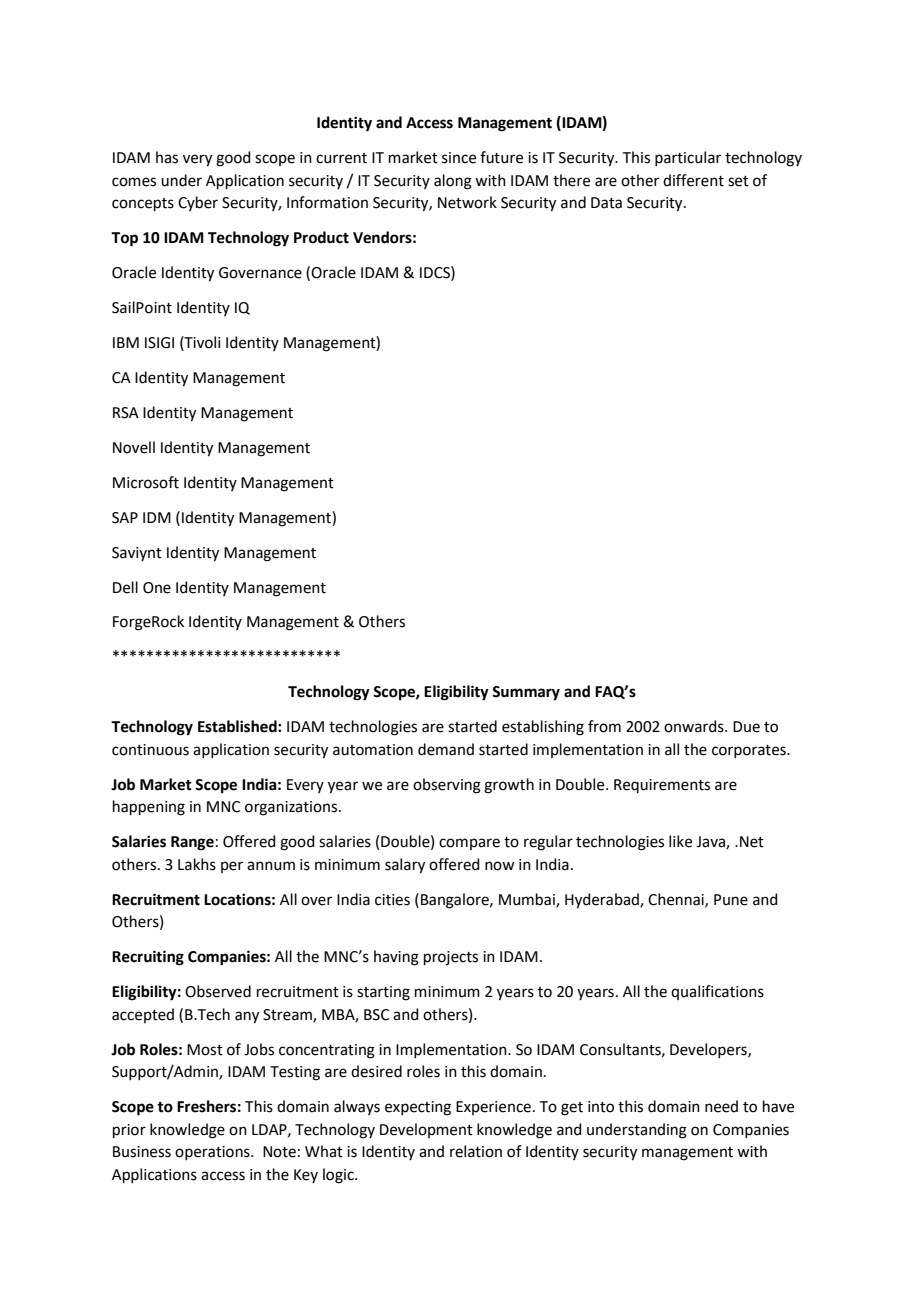  What do you see at coordinates (453, 182) in the page?
I see `along` at bounding box center [453, 182].
